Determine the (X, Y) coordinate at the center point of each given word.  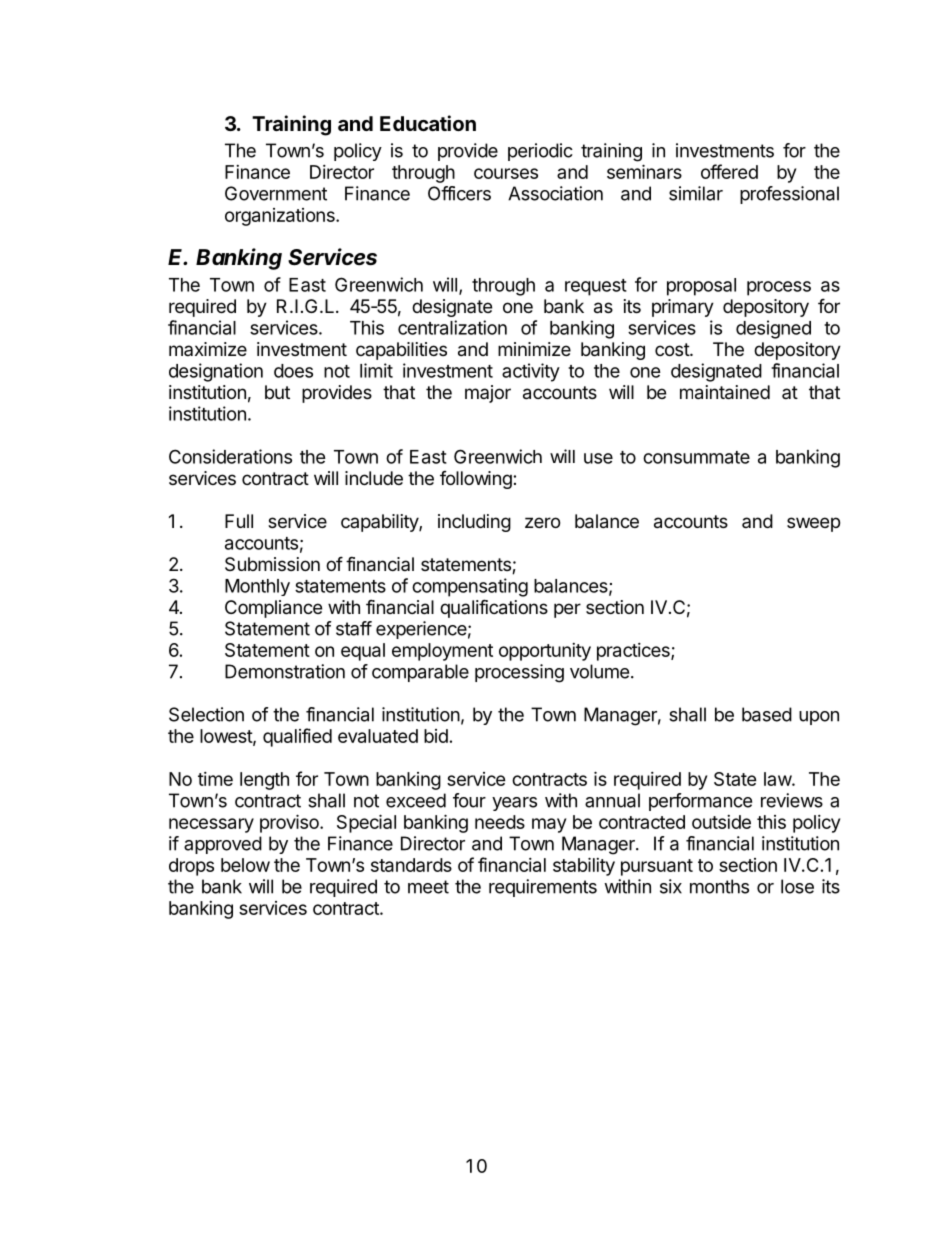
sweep (813, 524)
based (767, 714)
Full (239, 521)
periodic (540, 152)
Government (276, 193)
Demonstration (285, 671)
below (245, 865)
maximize (208, 349)
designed (773, 329)
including (474, 523)
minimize (534, 349)
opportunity (545, 652)
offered (729, 171)
